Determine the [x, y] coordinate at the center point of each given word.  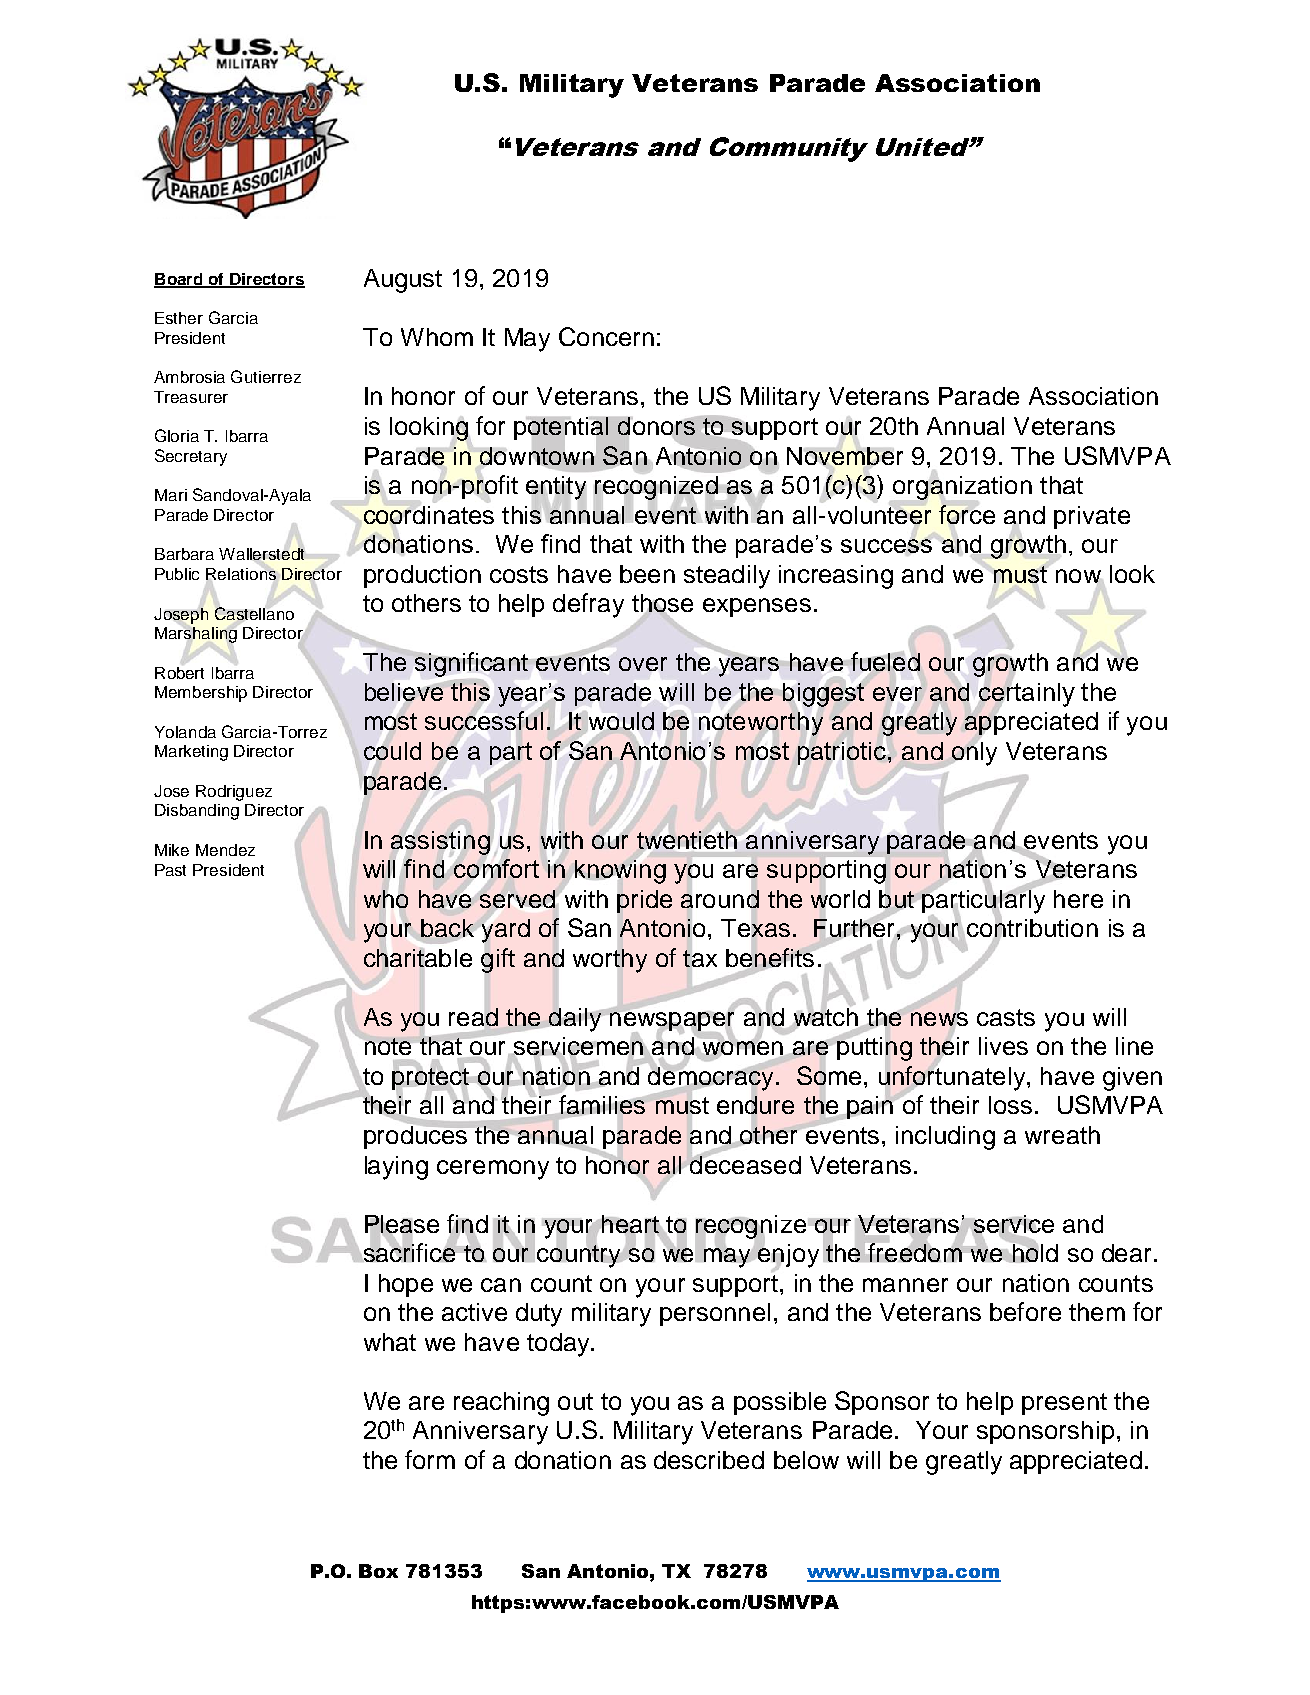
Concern [606, 336]
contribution [1032, 928]
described [709, 1460]
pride [644, 901]
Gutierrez [266, 376]
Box [378, 1571]
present [1064, 1404]
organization [962, 489]
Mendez [225, 850]
